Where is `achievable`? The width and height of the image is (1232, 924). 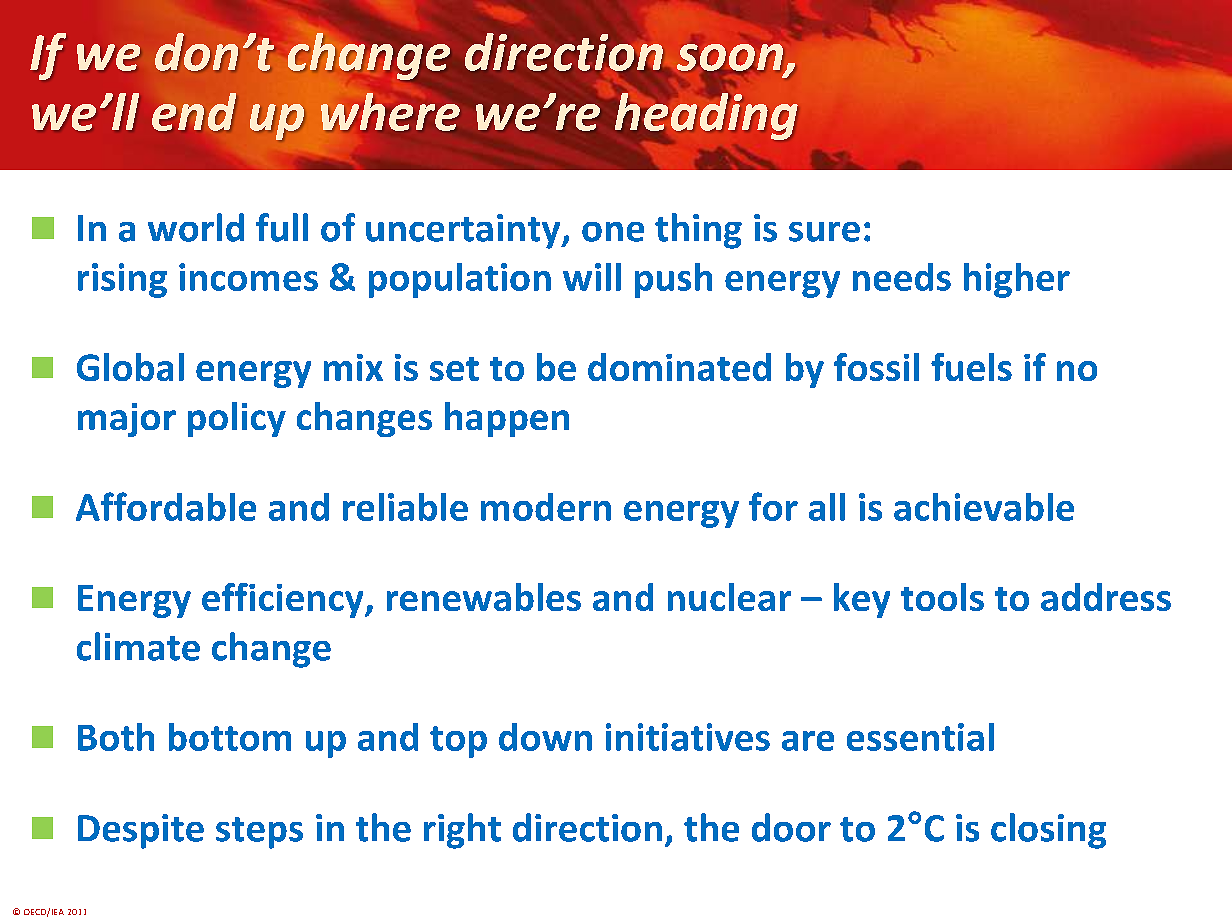
achievable is located at coordinates (984, 507).
